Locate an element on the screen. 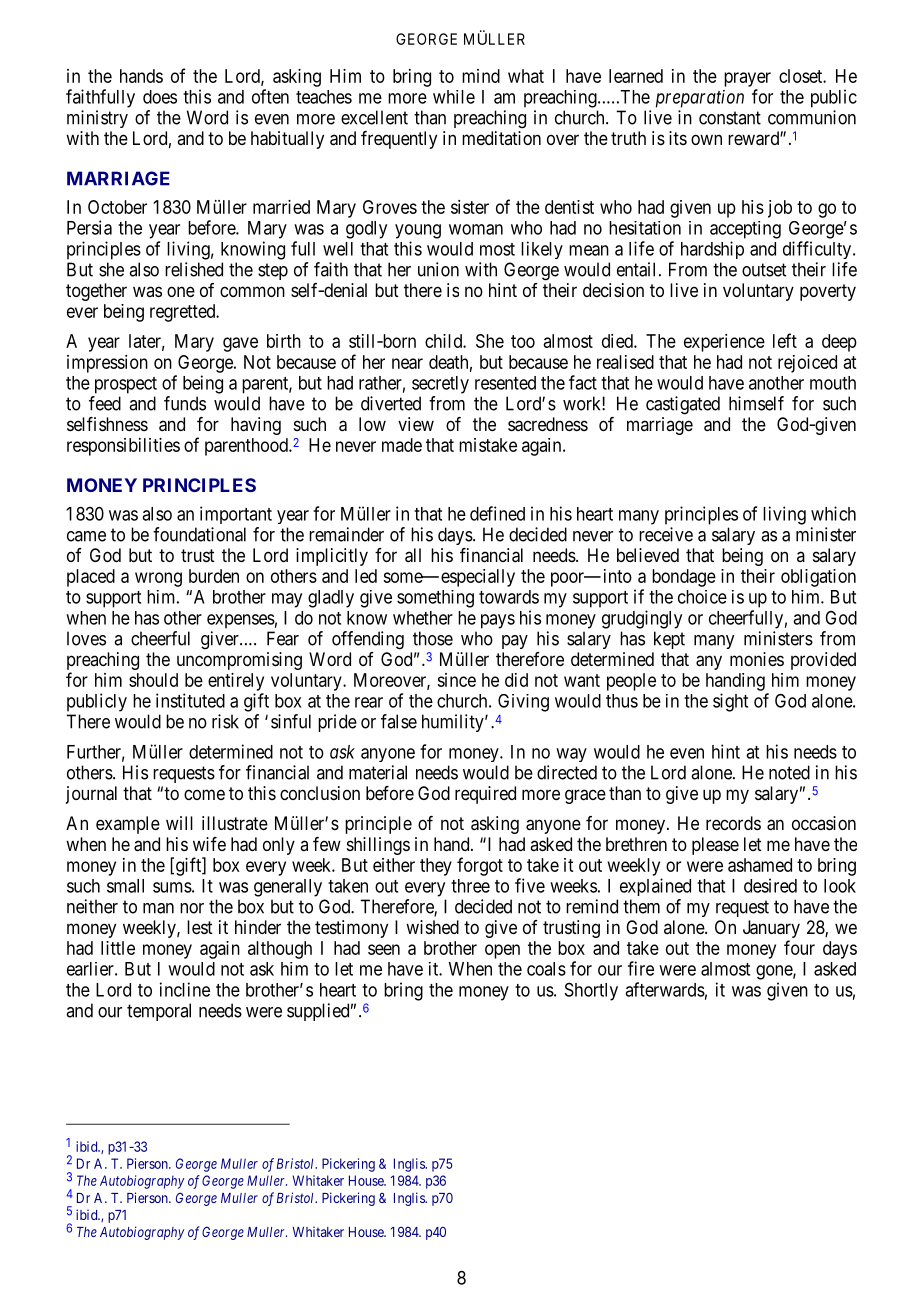 The image size is (924, 1308). funds is located at coordinates (185, 403).
